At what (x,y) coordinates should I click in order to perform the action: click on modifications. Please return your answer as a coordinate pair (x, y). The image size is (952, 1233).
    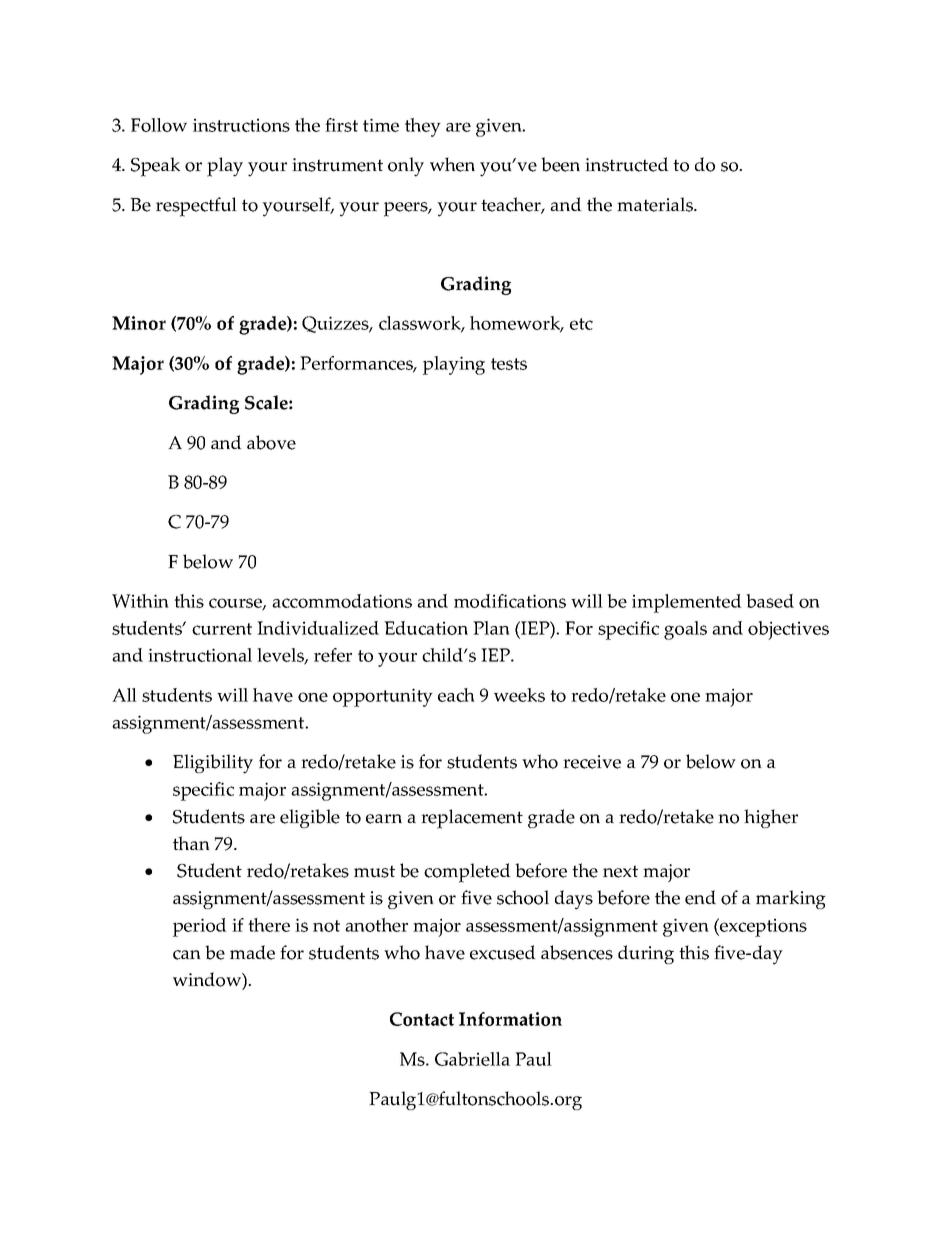
    Looking at the image, I should click on (510, 601).
